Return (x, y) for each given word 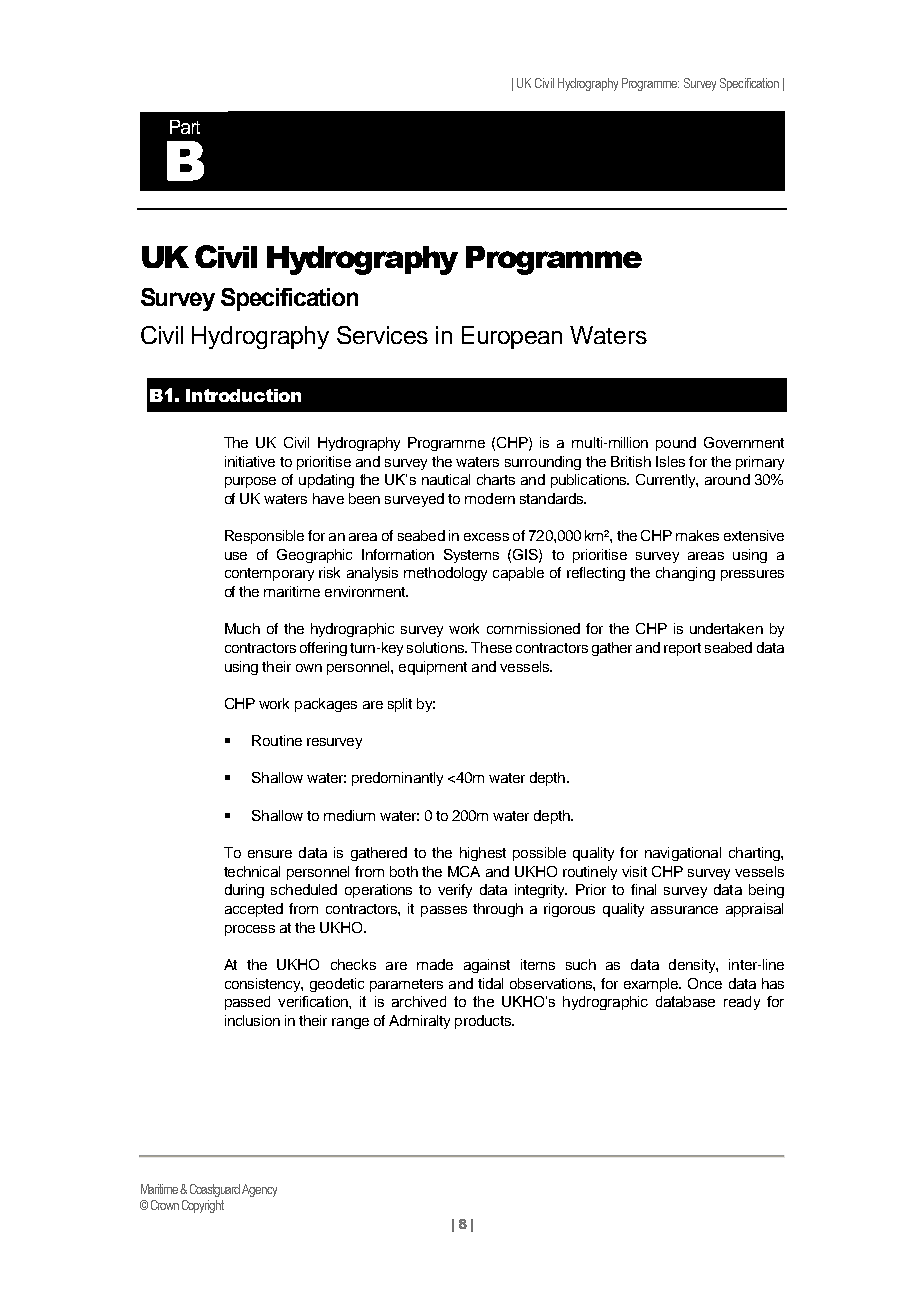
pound (676, 444)
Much (242, 628)
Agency (259, 1190)
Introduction (243, 395)
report (682, 649)
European (512, 337)
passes (444, 911)
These (491, 647)
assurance (684, 910)
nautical (446, 479)
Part (185, 127)
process (250, 930)
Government (744, 442)
